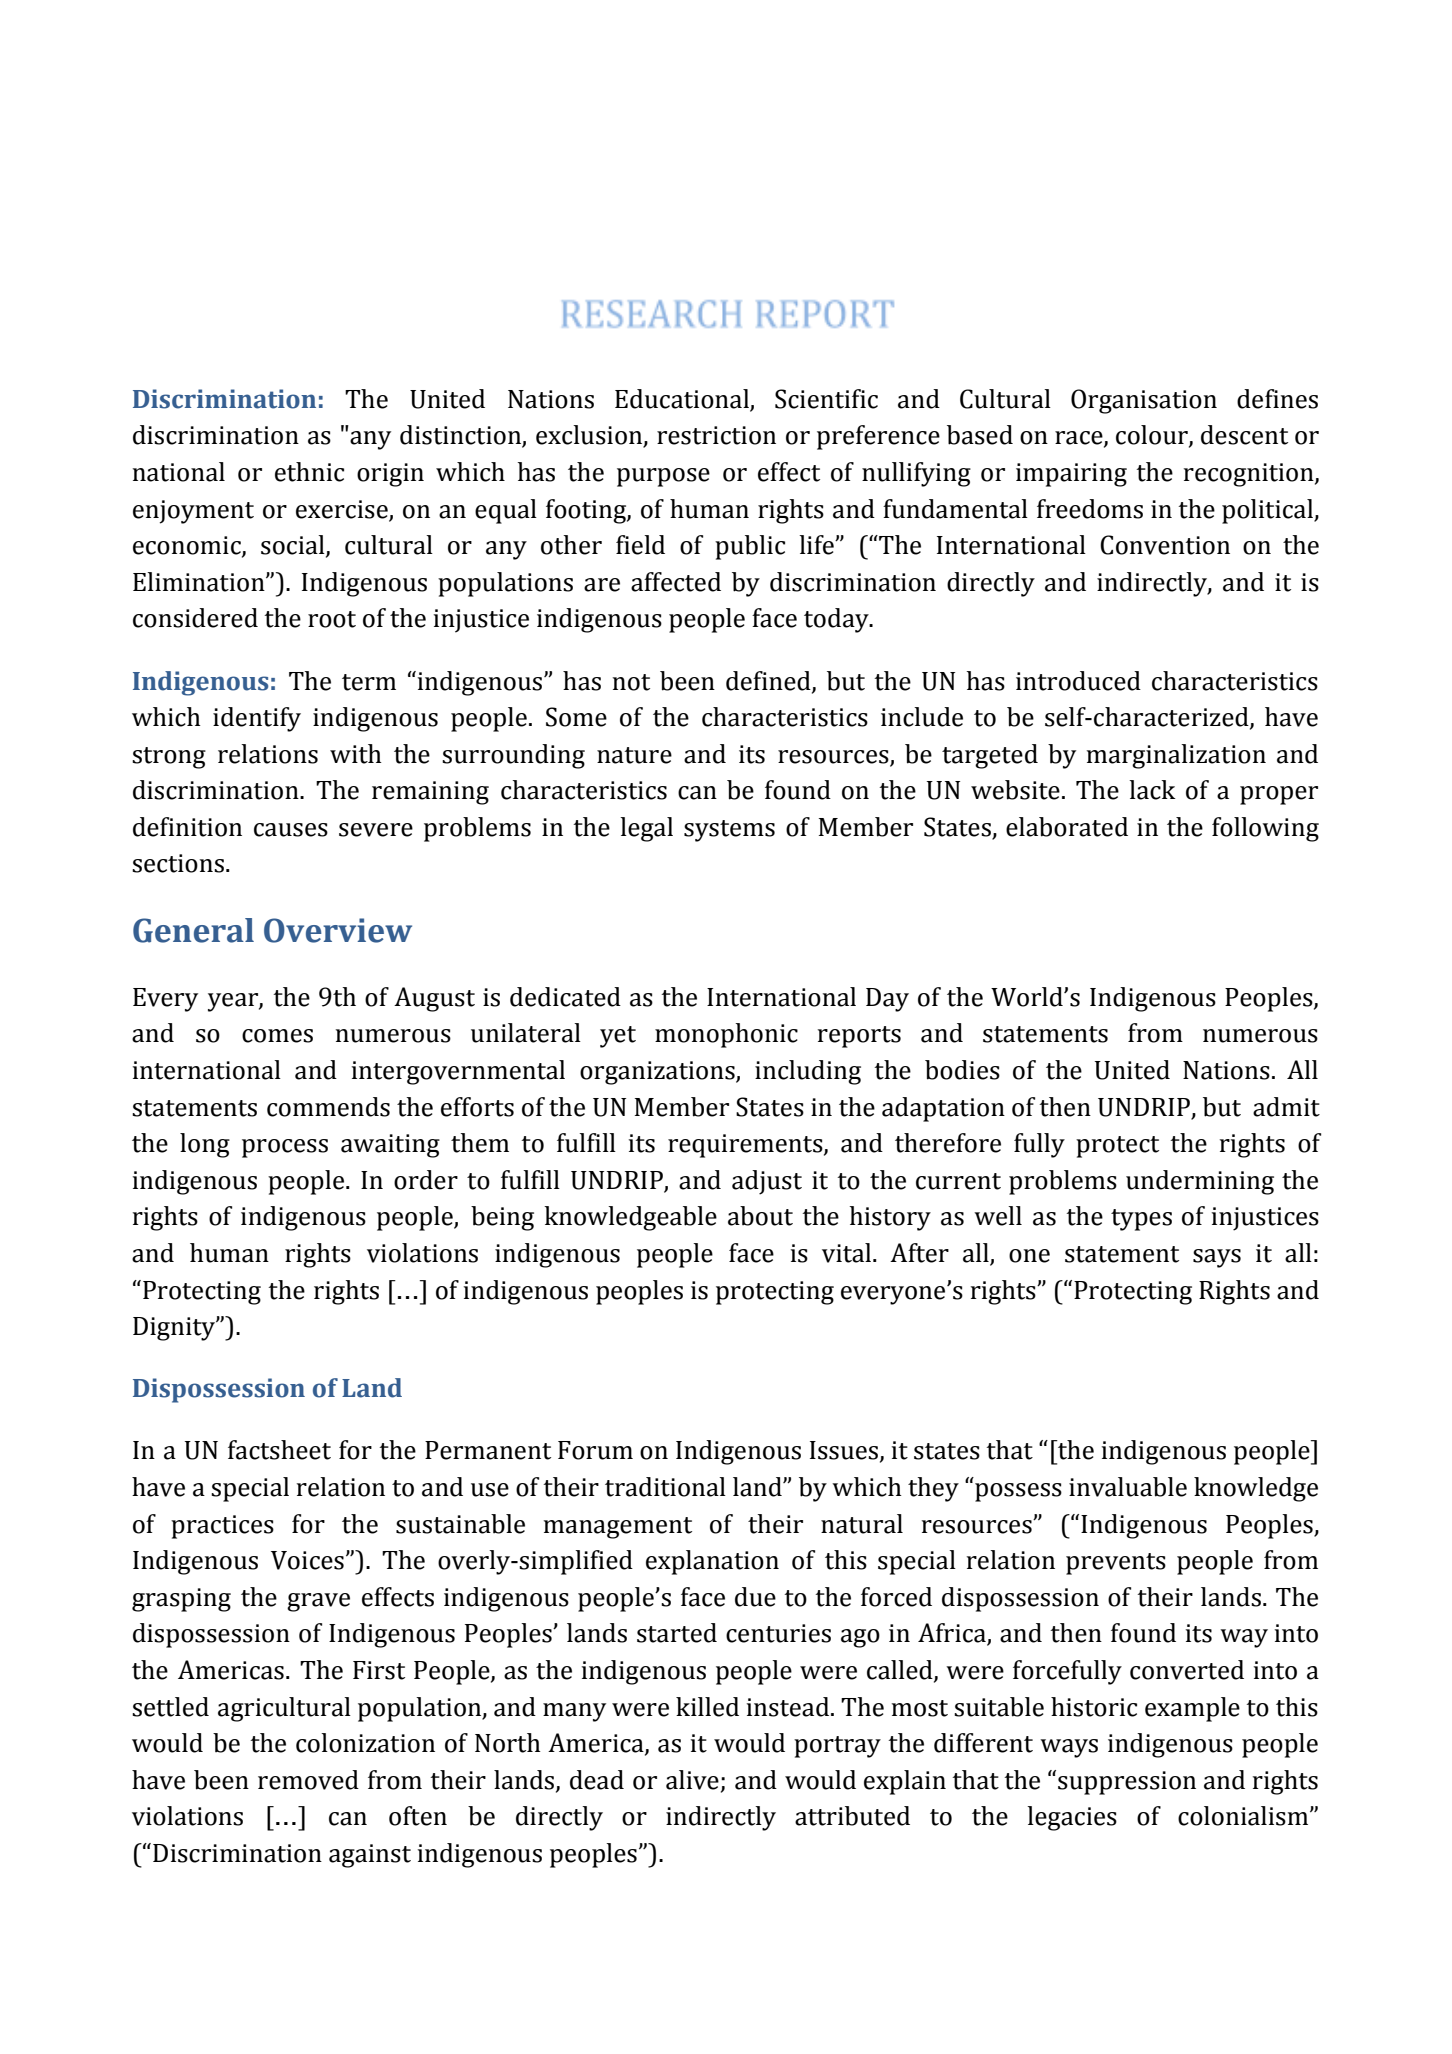 The image size is (1452, 2054). Describe the element at coordinates (845, 1451) in the screenshot. I see `Issues` at that location.
